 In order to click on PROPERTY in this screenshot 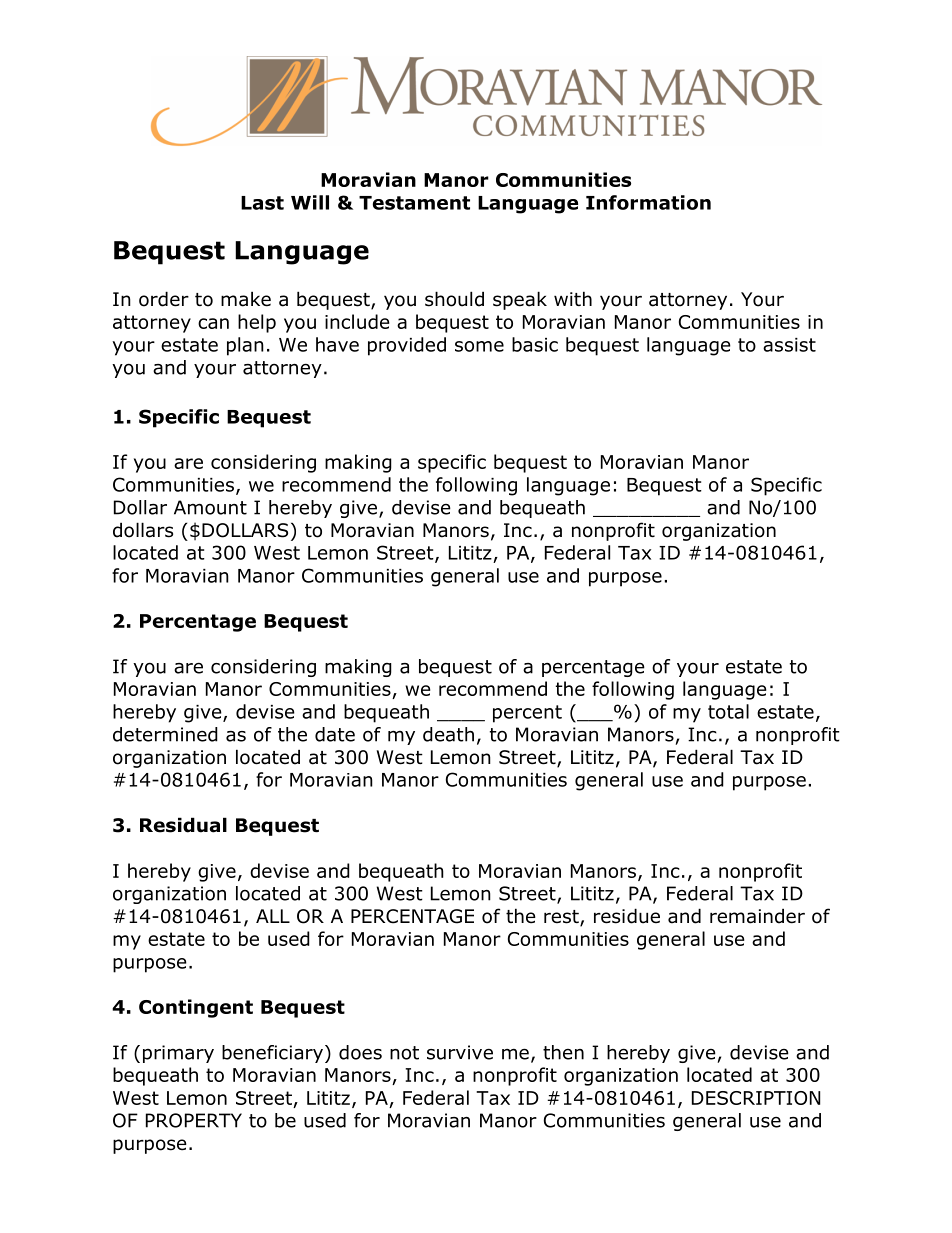, I will do `click(194, 1120)`.
